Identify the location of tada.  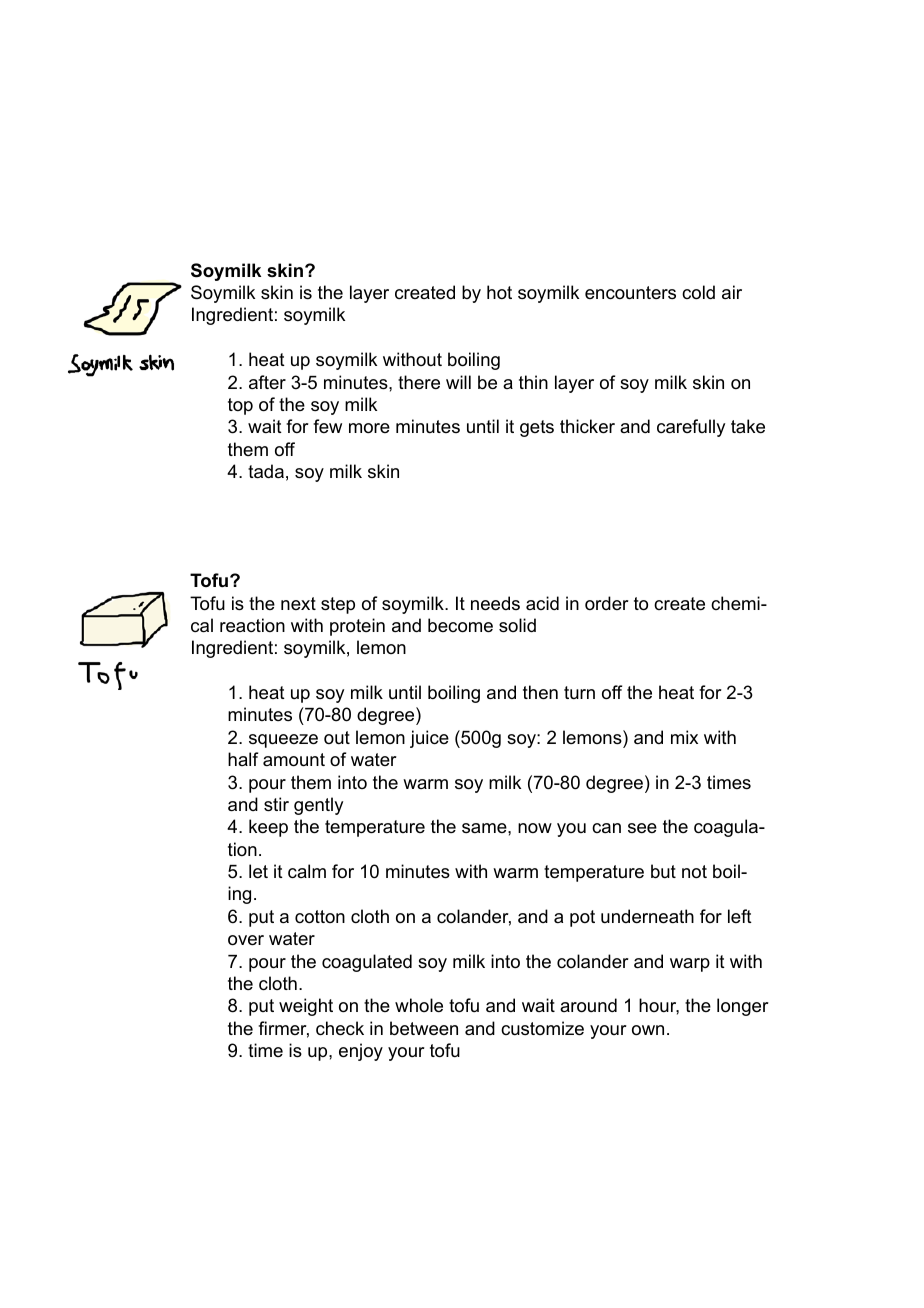
(266, 471).
